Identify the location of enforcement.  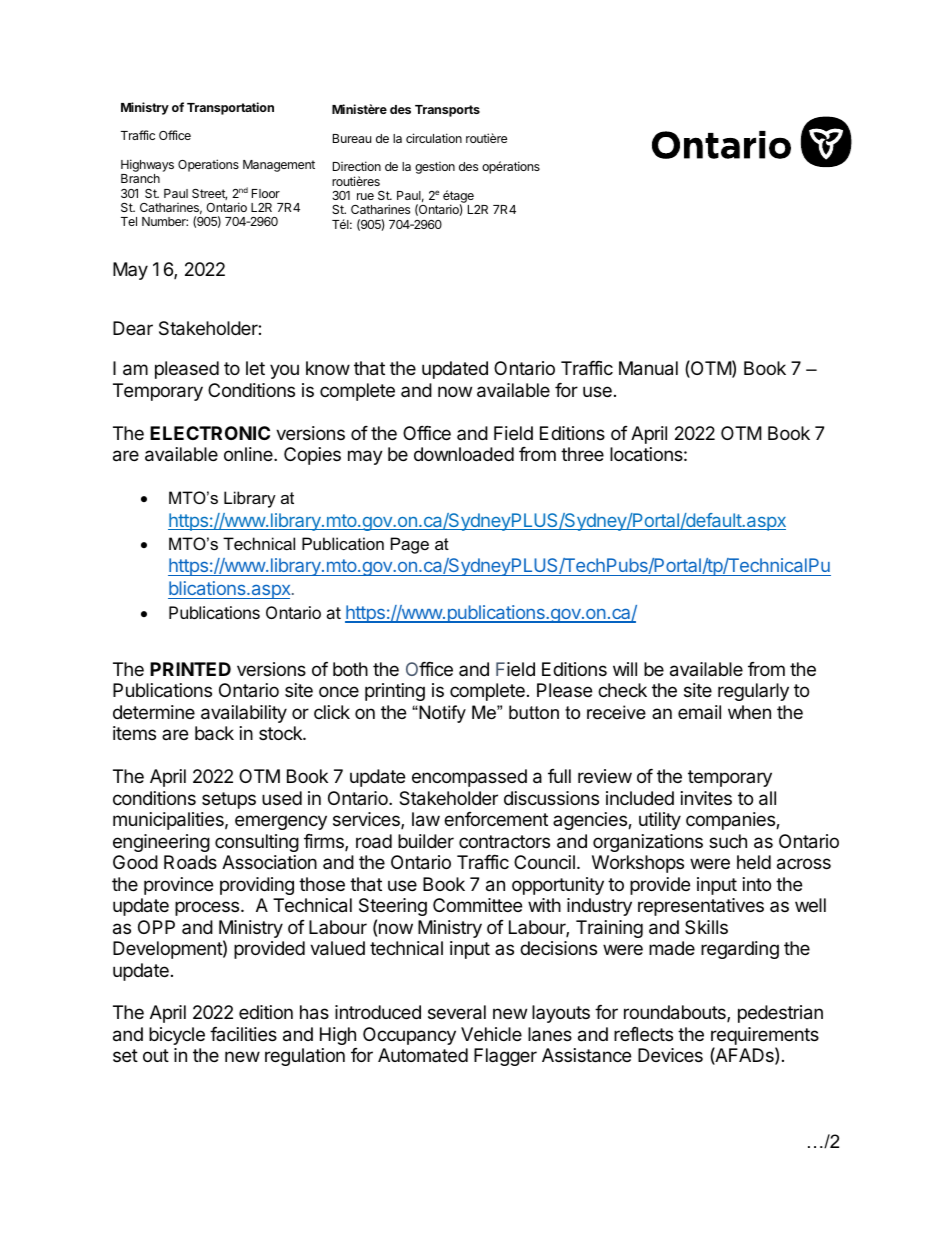
(496, 819).
